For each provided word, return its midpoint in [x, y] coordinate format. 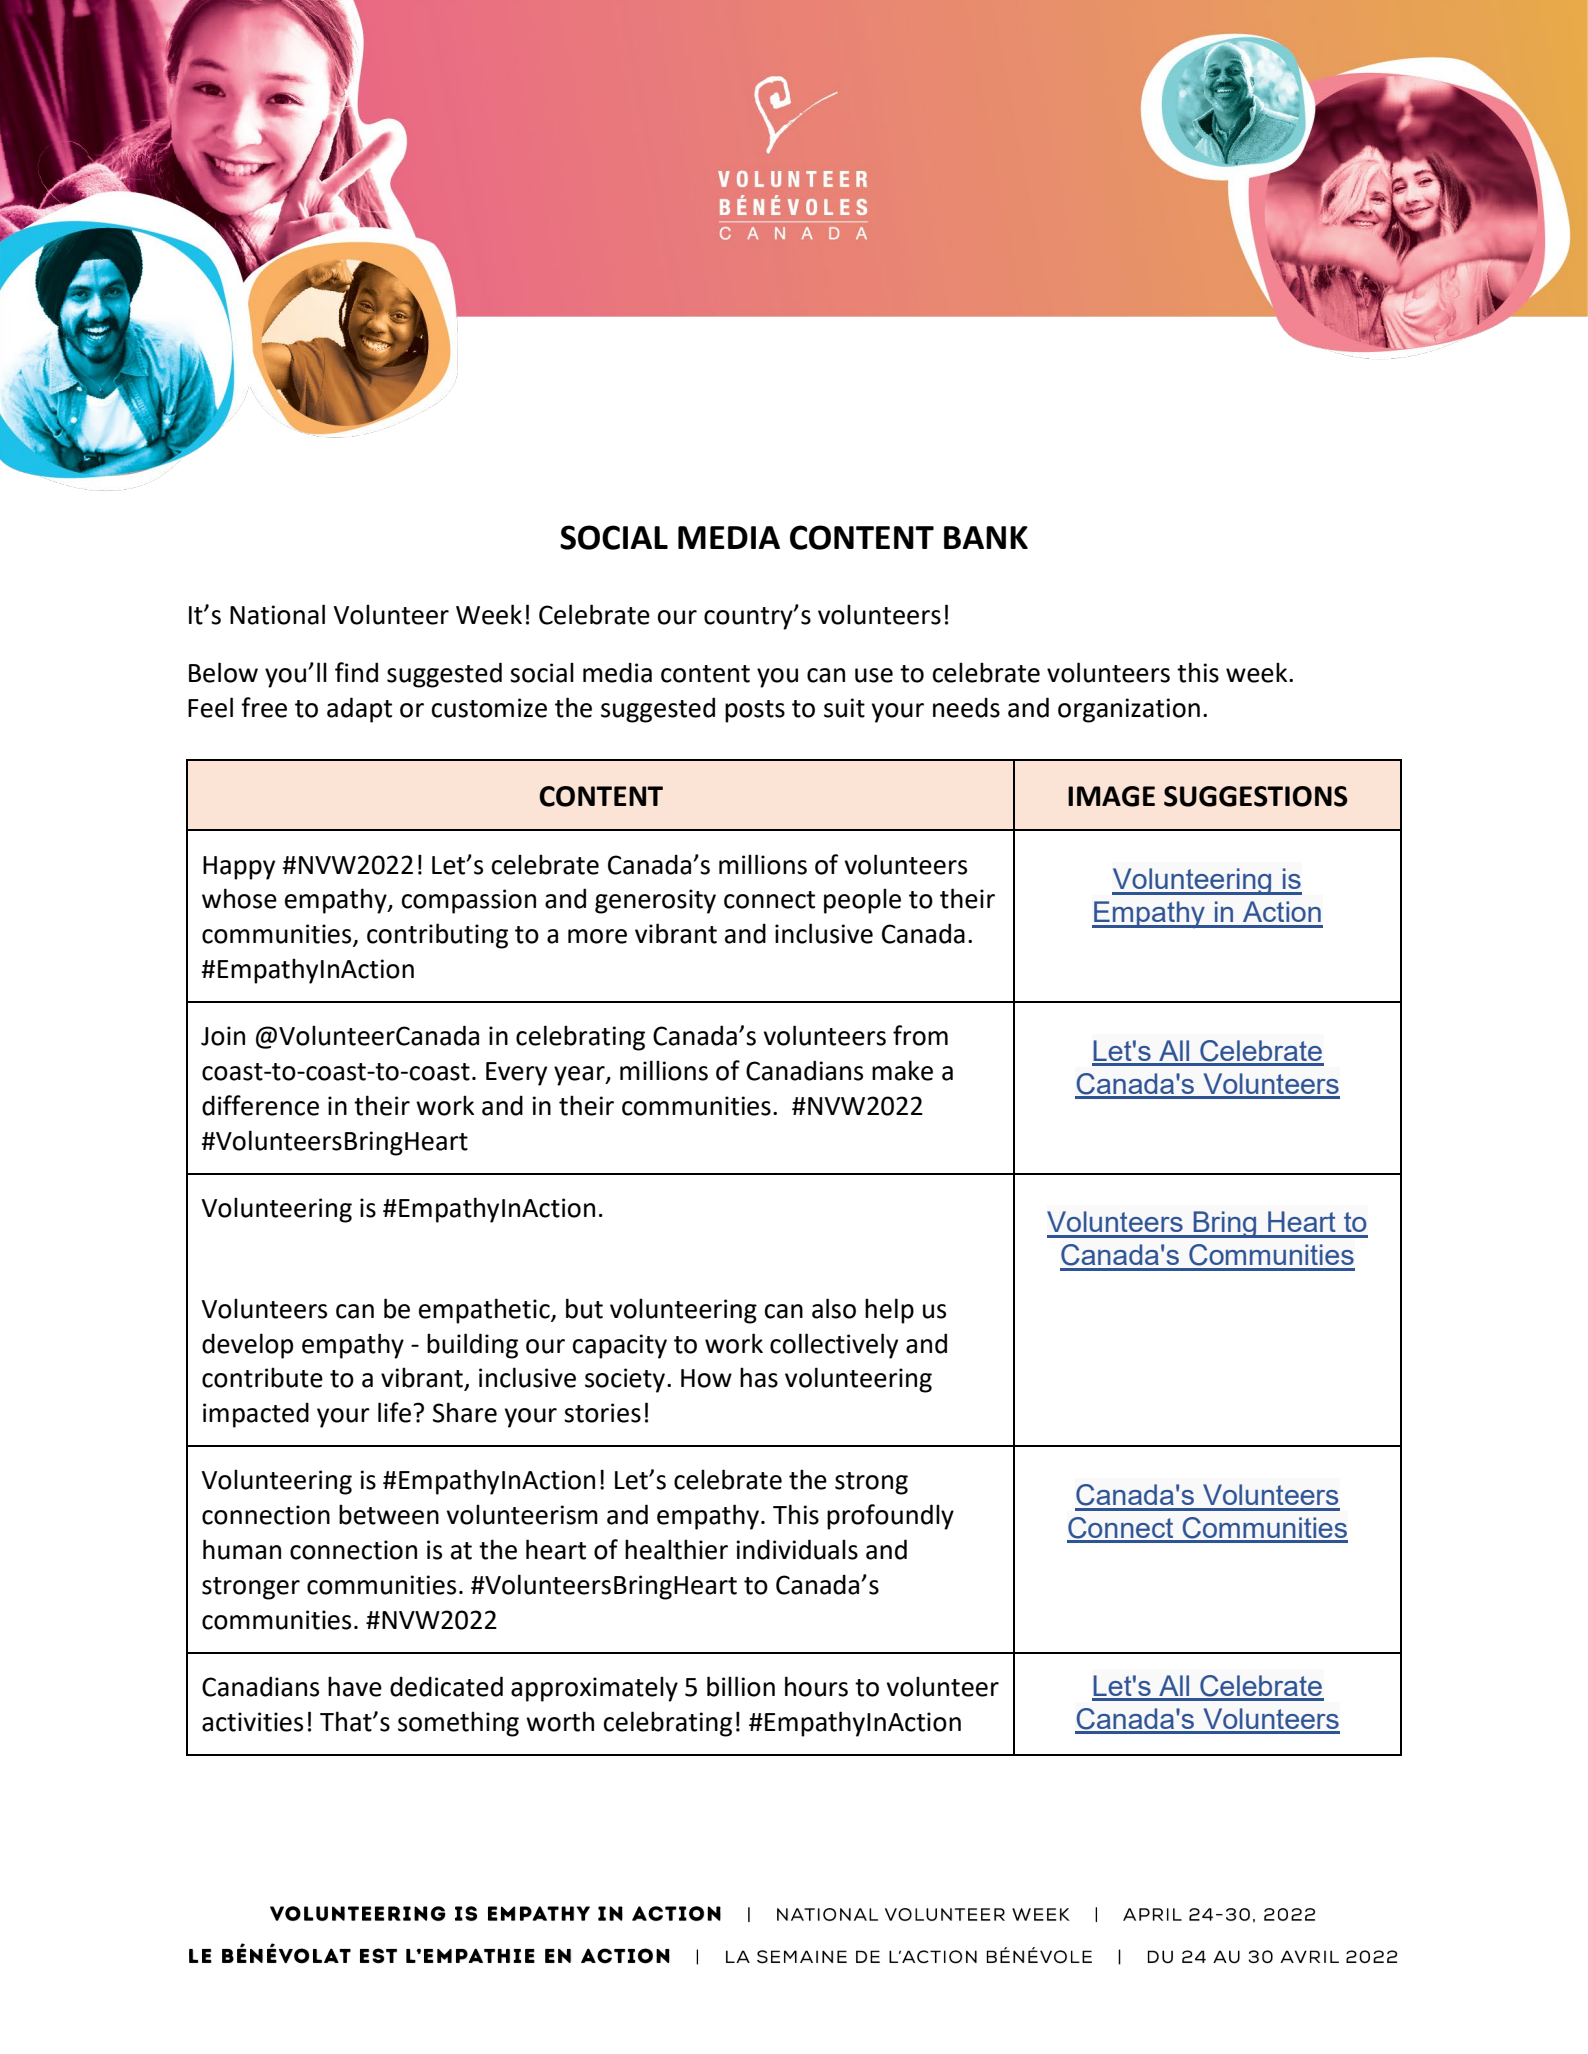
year [580, 1076]
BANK [986, 537]
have [355, 1686]
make [902, 1070]
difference [260, 1105]
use [874, 675]
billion [741, 1686]
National [277, 614]
